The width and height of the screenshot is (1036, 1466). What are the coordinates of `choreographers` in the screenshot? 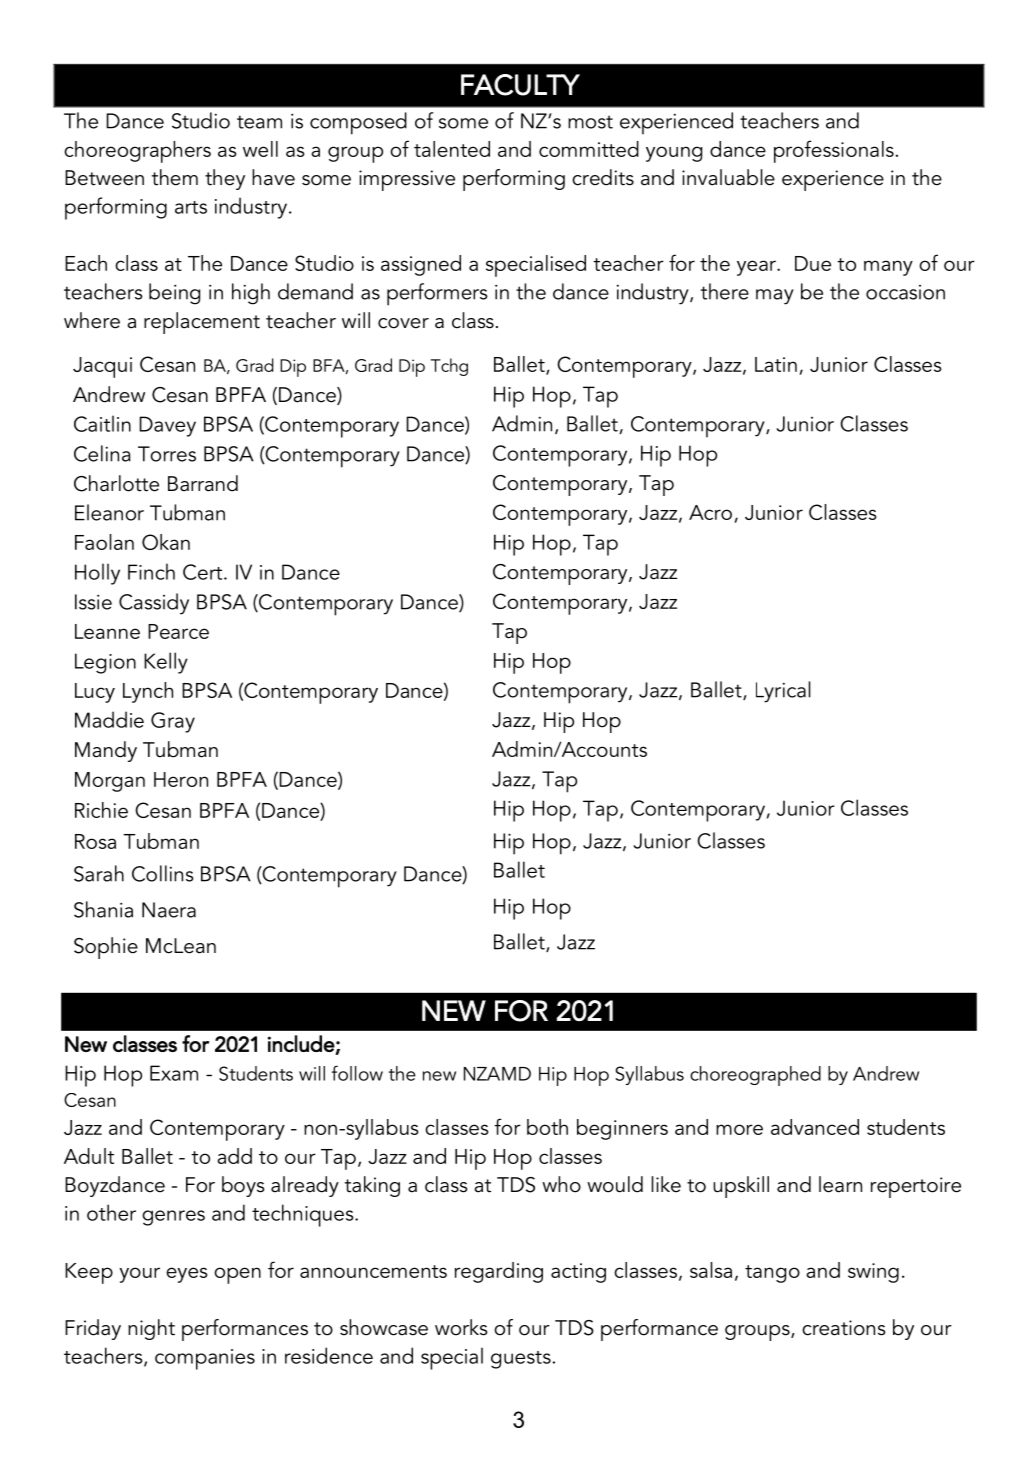 It's located at (137, 152).
